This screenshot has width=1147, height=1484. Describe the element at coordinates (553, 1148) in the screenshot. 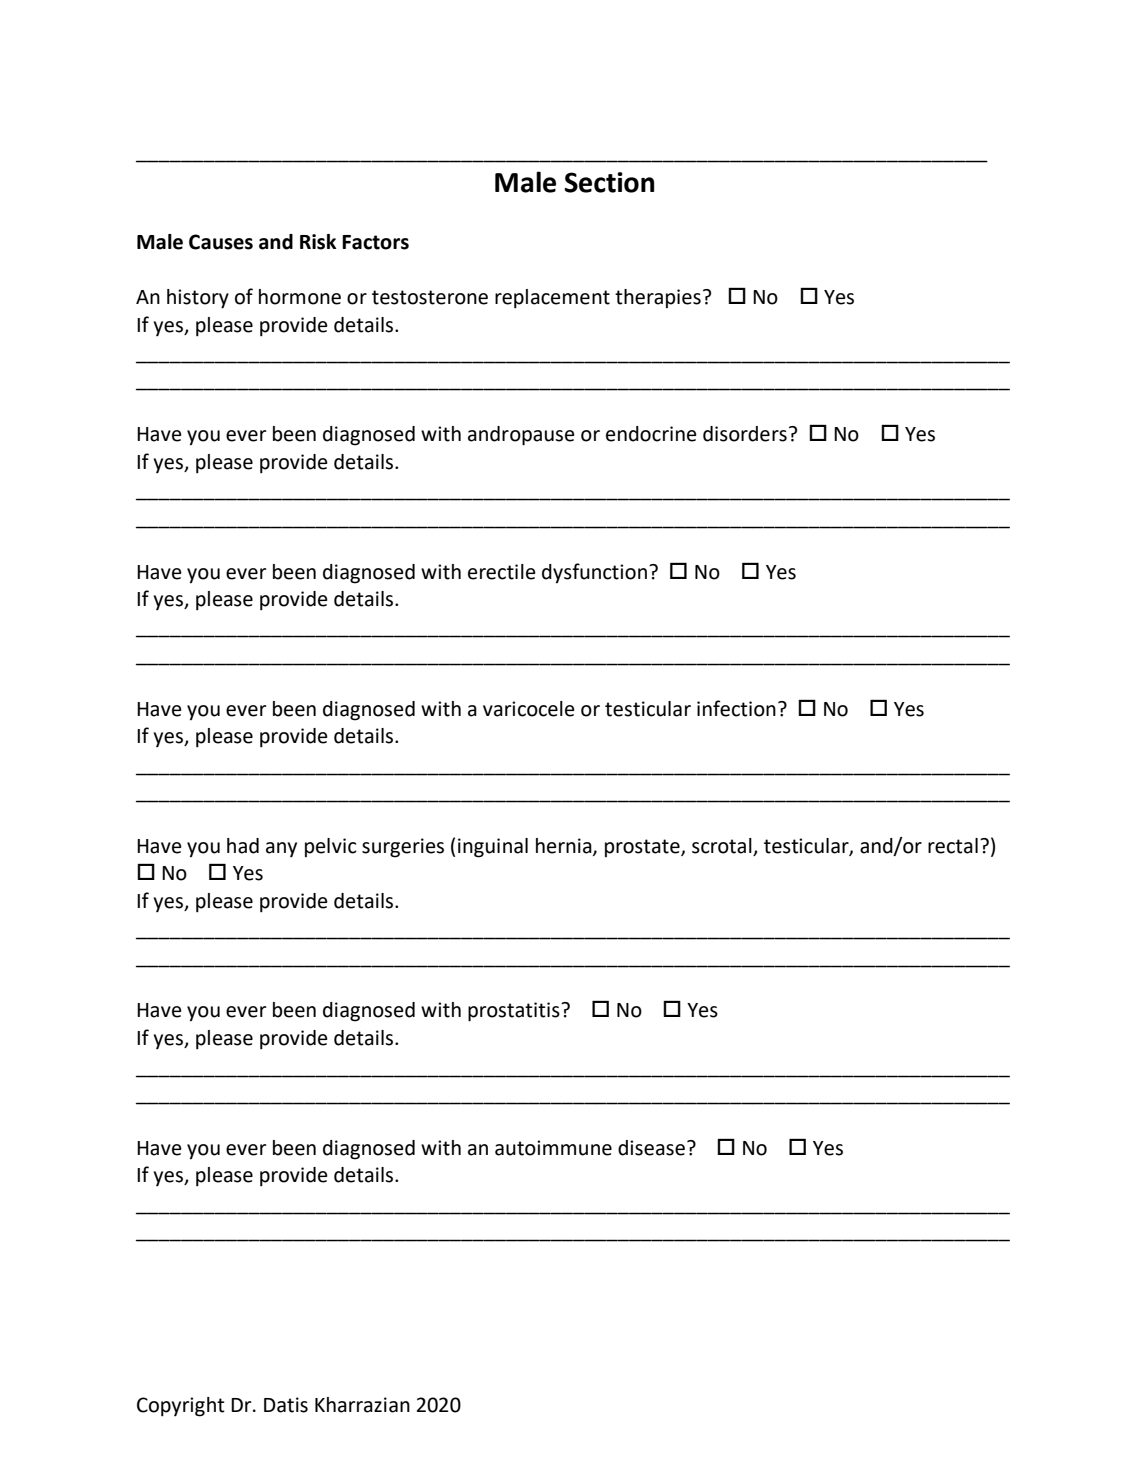

I see `autoimmune` at that location.
